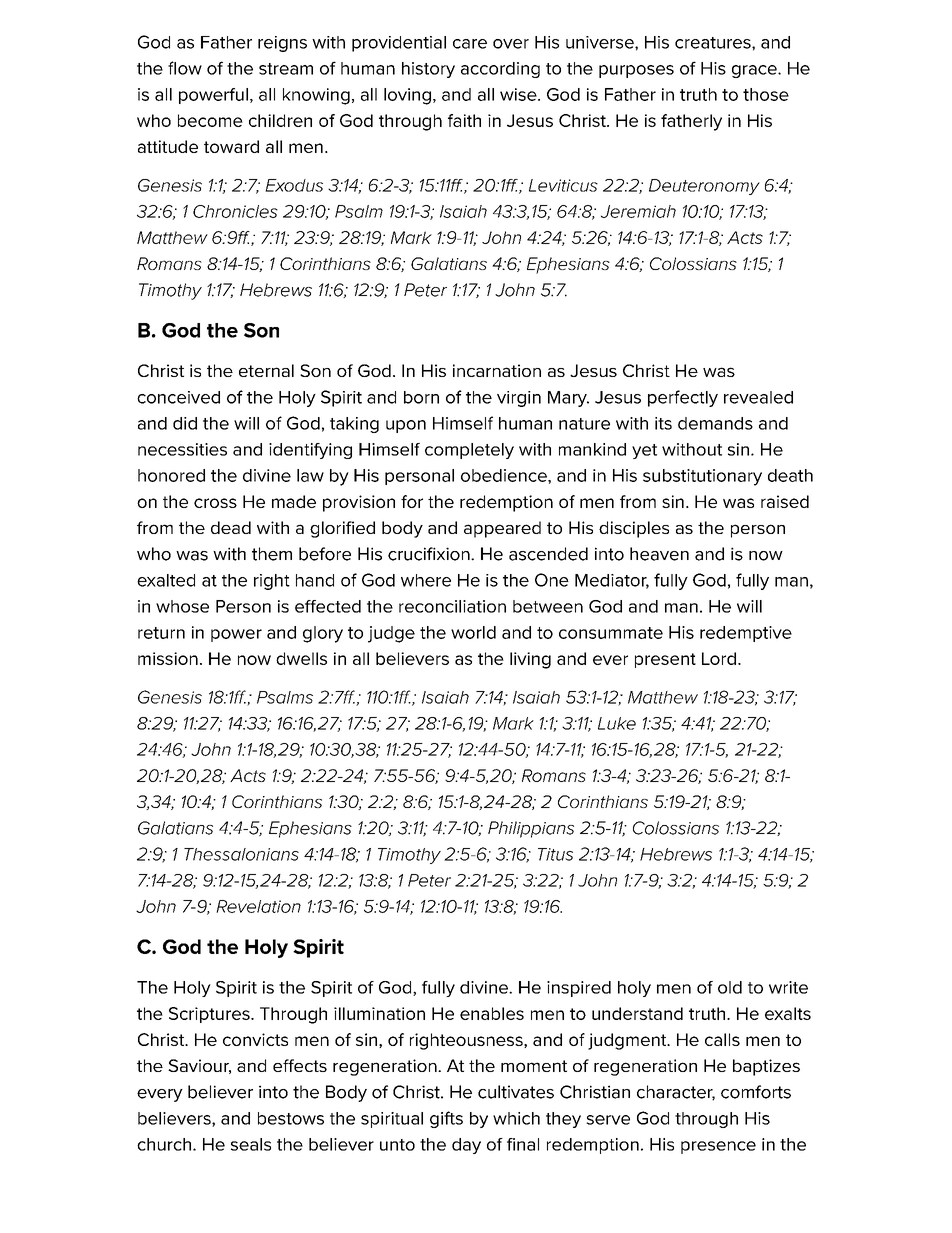 The height and width of the screenshot is (1233, 952). I want to click on demands, so click(715, 423).
